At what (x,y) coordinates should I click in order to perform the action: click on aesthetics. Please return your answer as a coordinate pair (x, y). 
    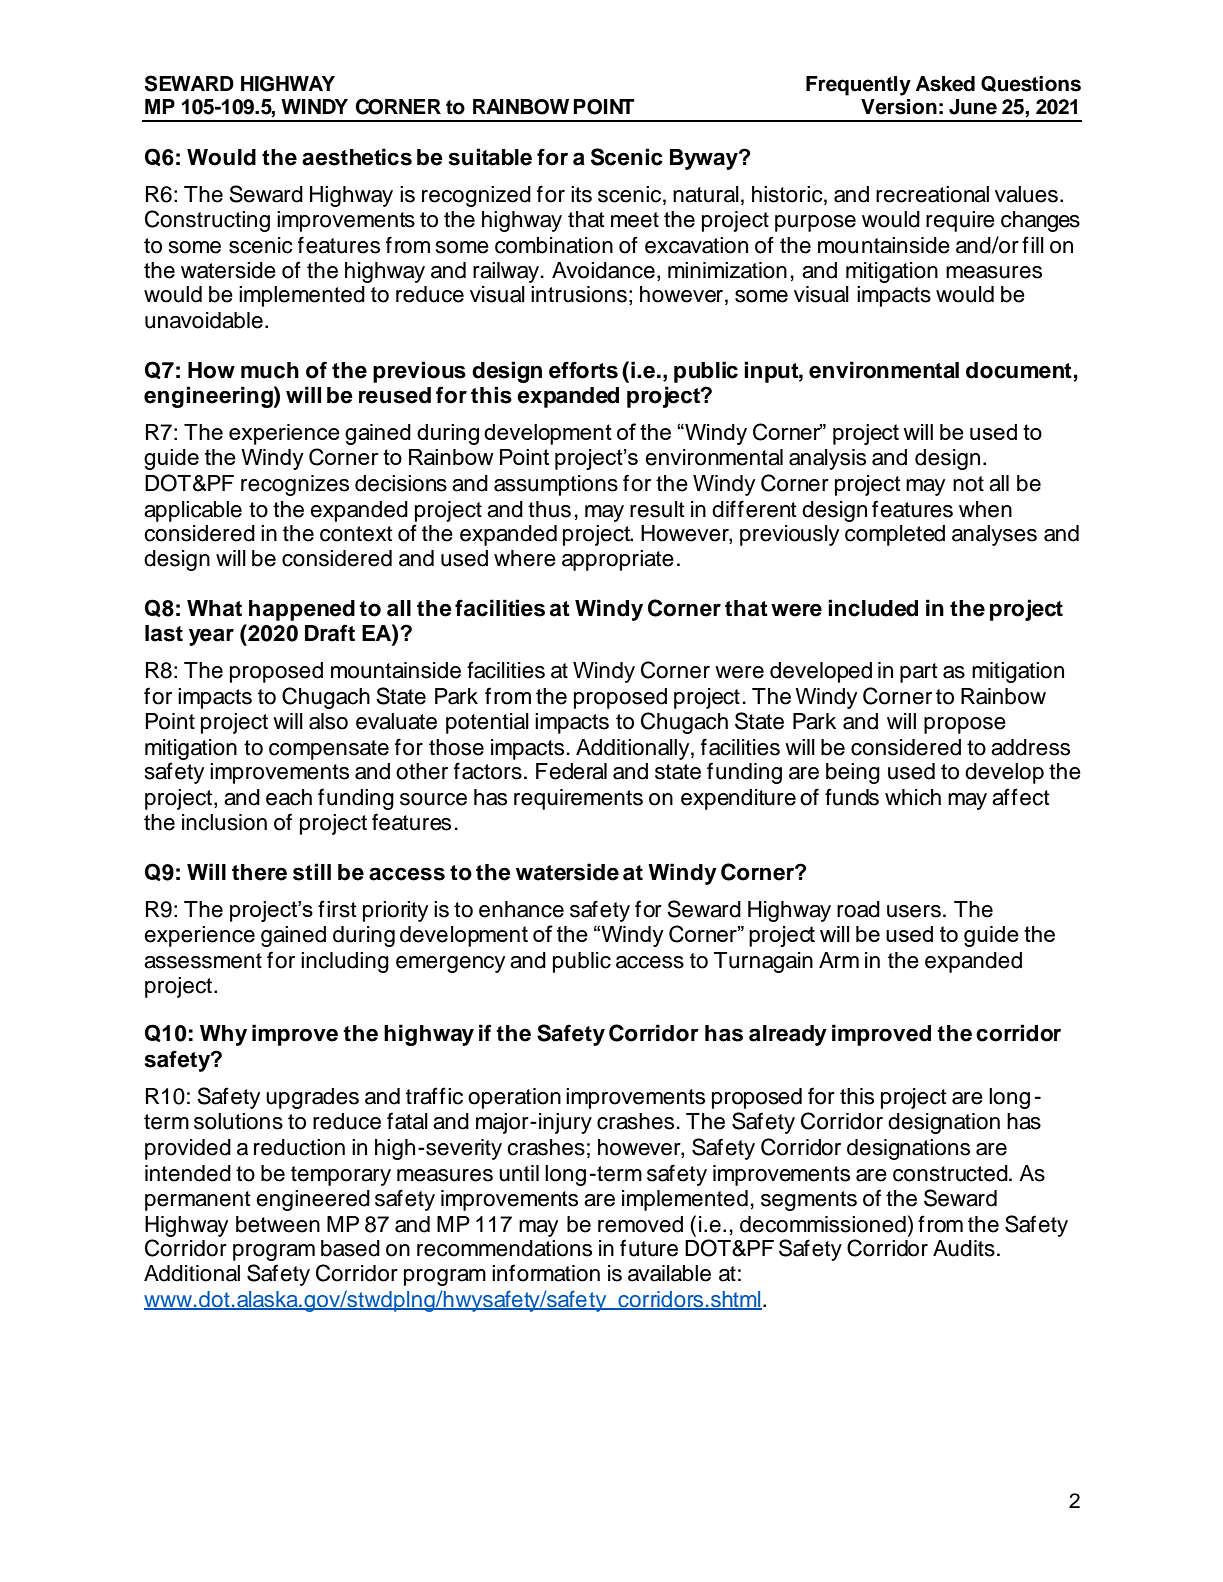
    Looking at the image, I should click on (357, 157).
